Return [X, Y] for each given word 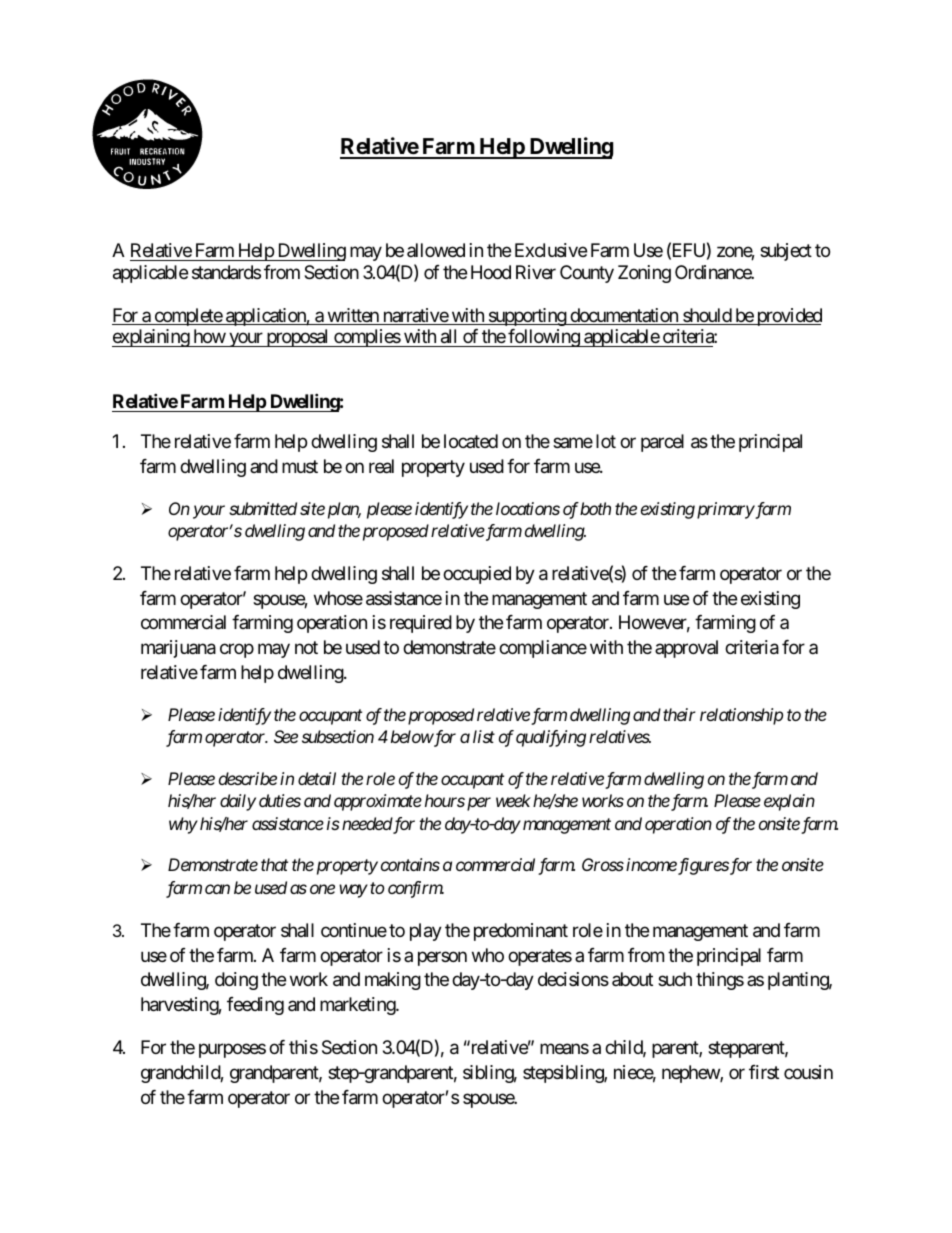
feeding [255, 1006]
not [306, 648]
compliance [543, 649]
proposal [297, 338]
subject [786, 252]
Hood [491, 272]
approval [686, 649]
